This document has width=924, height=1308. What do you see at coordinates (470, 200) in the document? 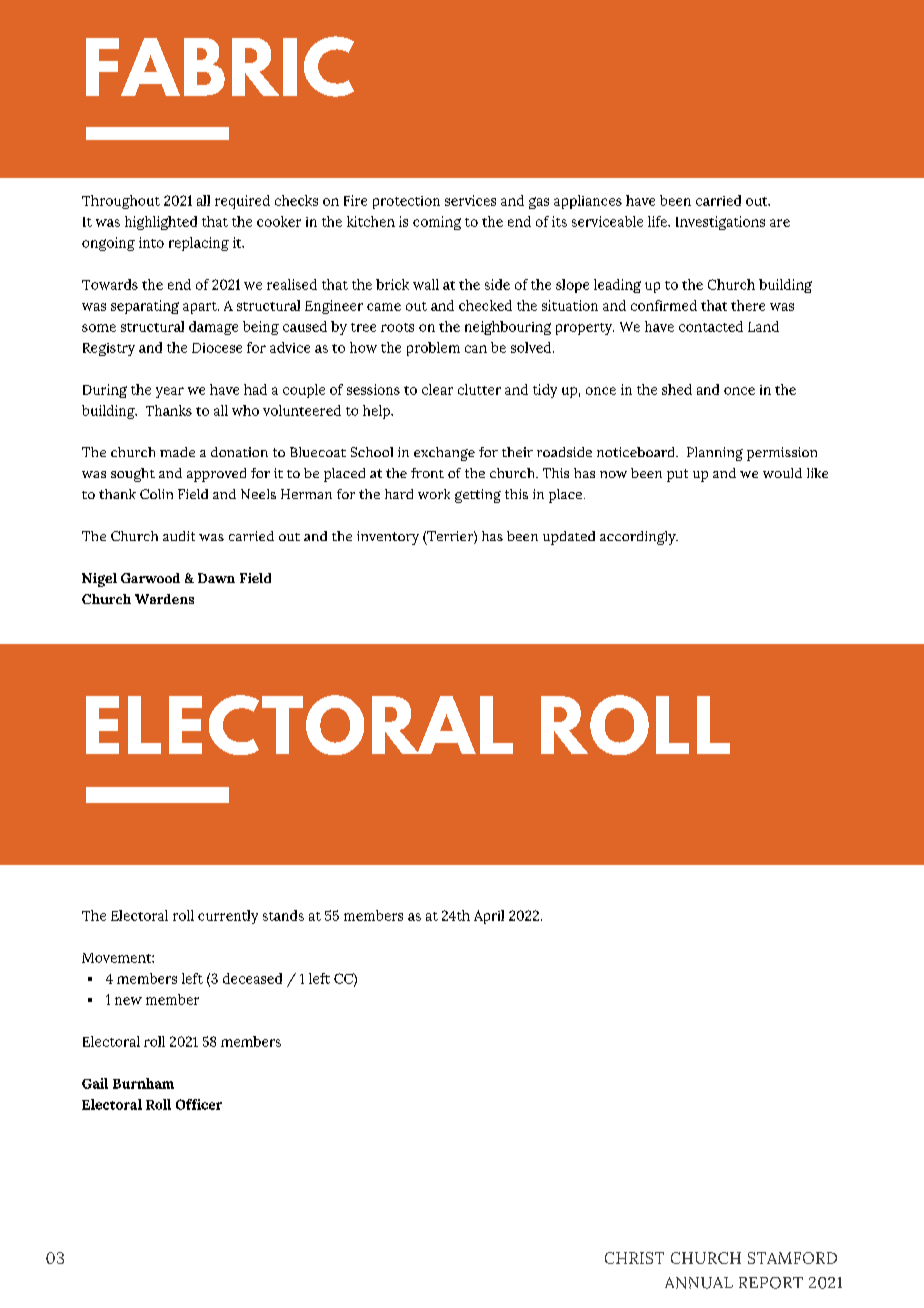
I see `services` at bounding box center [470, 200].
